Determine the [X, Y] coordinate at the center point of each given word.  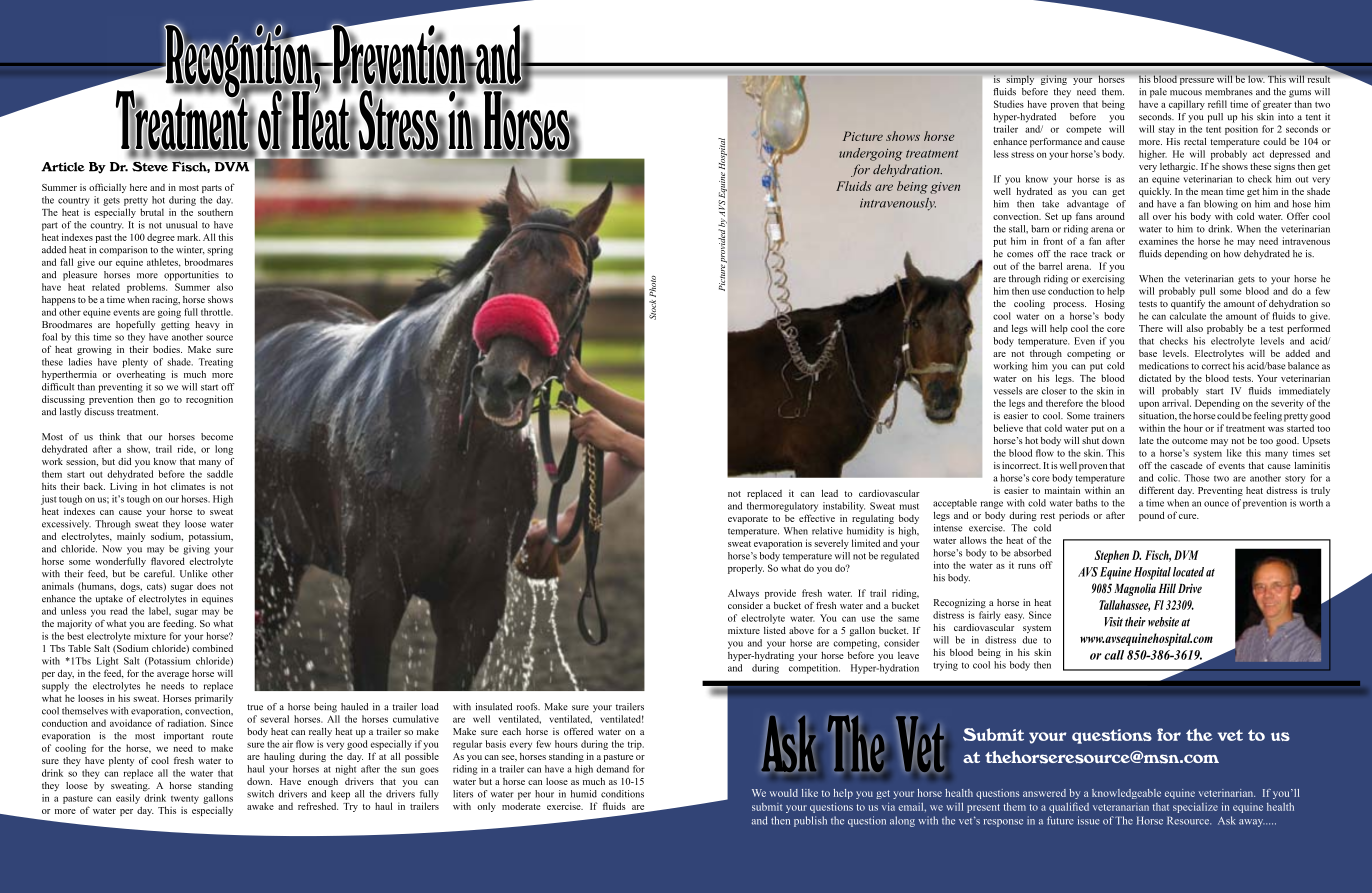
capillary [1187, 105]
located [1188, 572]
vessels [1007, 391]
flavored [168, 561]
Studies [1009, 104]
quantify [1188, 305]
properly [746, 569]
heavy [207, 325]
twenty [185, 799]
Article [63, 167]
